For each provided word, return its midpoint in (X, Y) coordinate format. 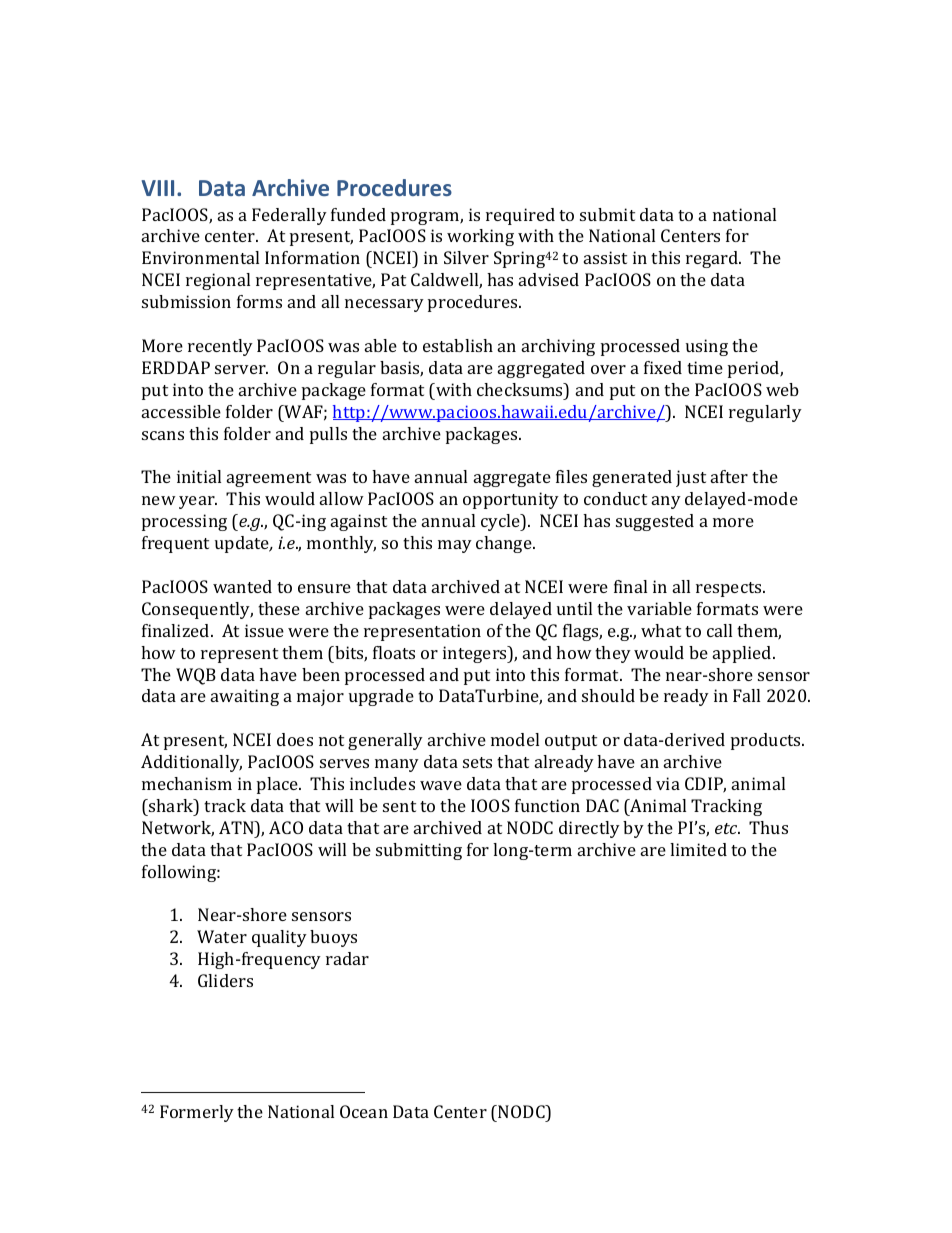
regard (713, 259)
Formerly (197, 1113)
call (719, 630)
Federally (289, 216)
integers (476, 654)
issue (264, 630)
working (480, 237)
